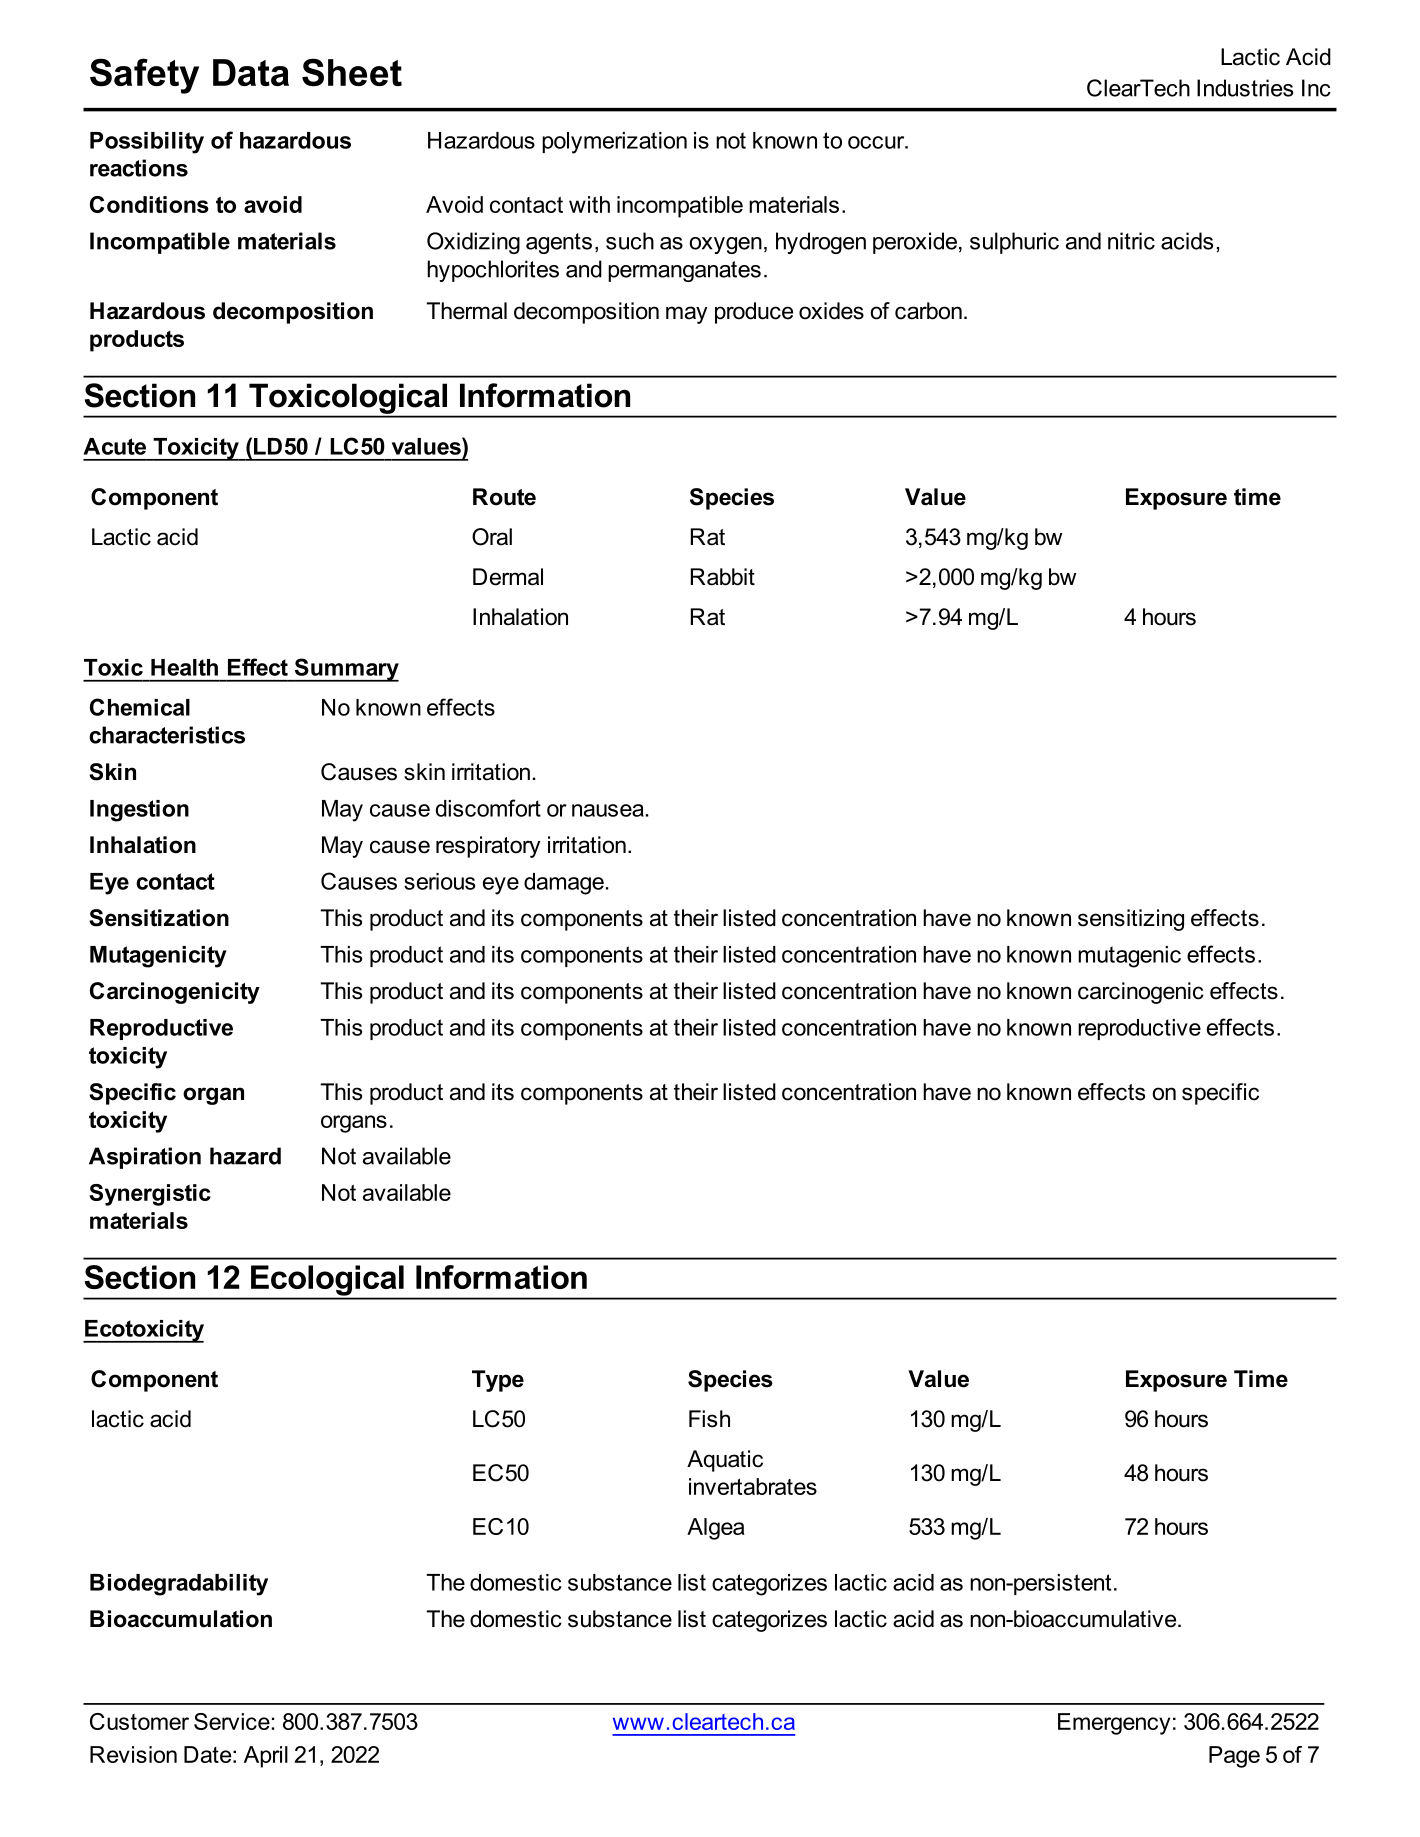 This page has height=1837, width=1420. Describe the element at coordinates (614, 143) in the page. I see `polymerization` at that location.
